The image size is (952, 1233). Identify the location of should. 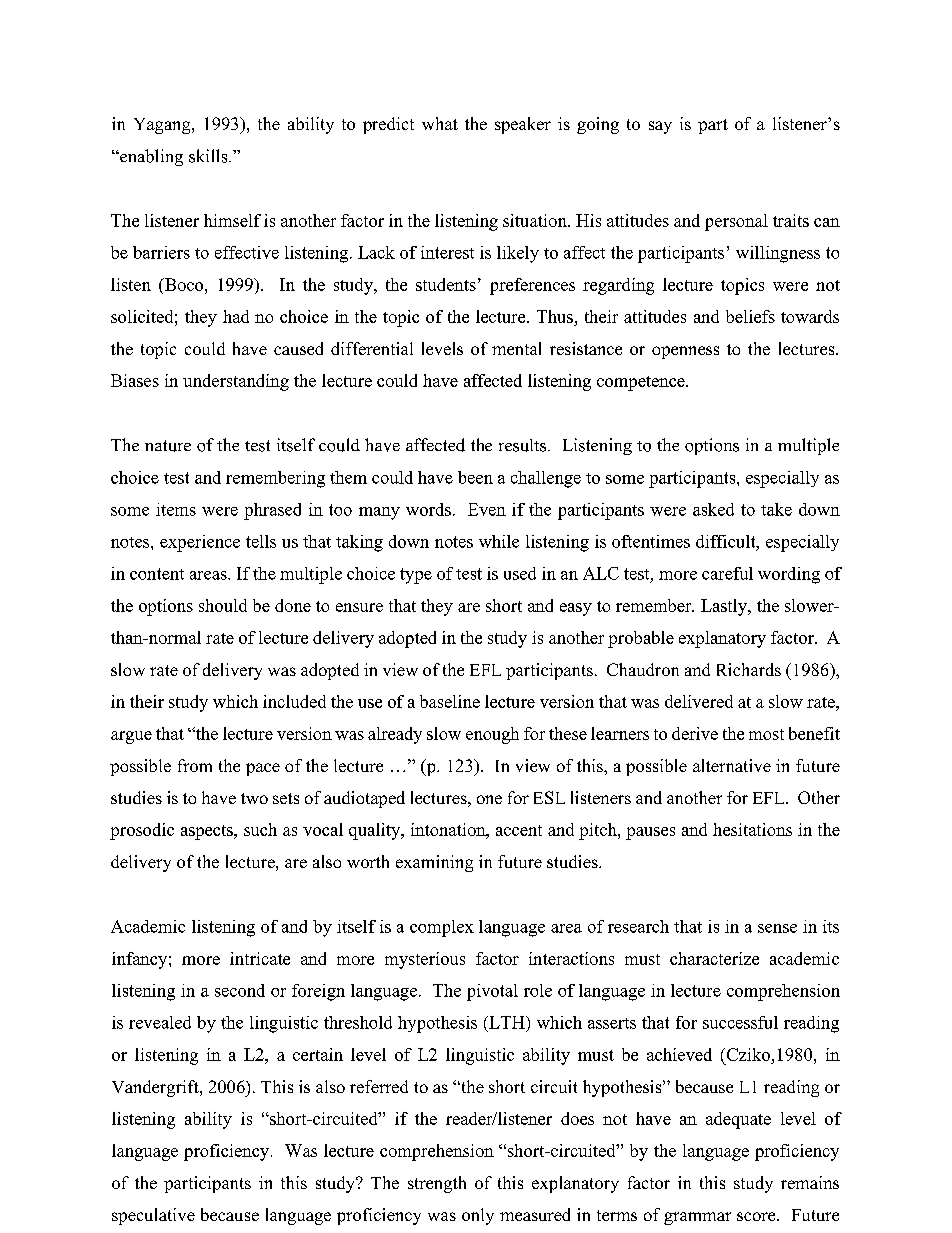
(223, 605).
